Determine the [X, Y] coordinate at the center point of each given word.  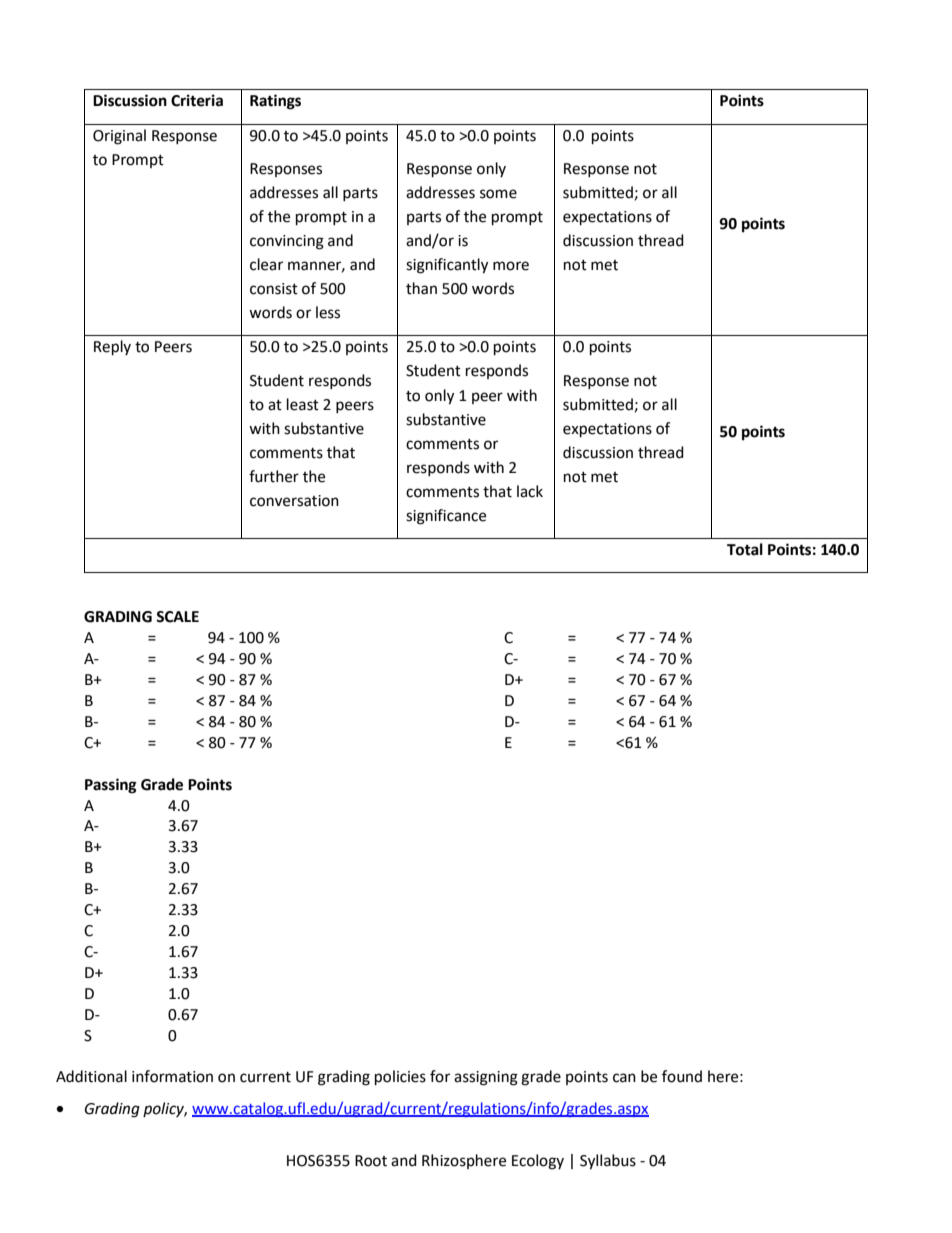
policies [400, 1078]
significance [446, 517]
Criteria [197, 100]
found [682, 1076]
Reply [112, 348]
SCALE [177, 617]
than [421, 288]
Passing [111, 786]
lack [530, 491]
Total [745, 549]
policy [165, 1109]
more [511, 266]
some [498, 194]
